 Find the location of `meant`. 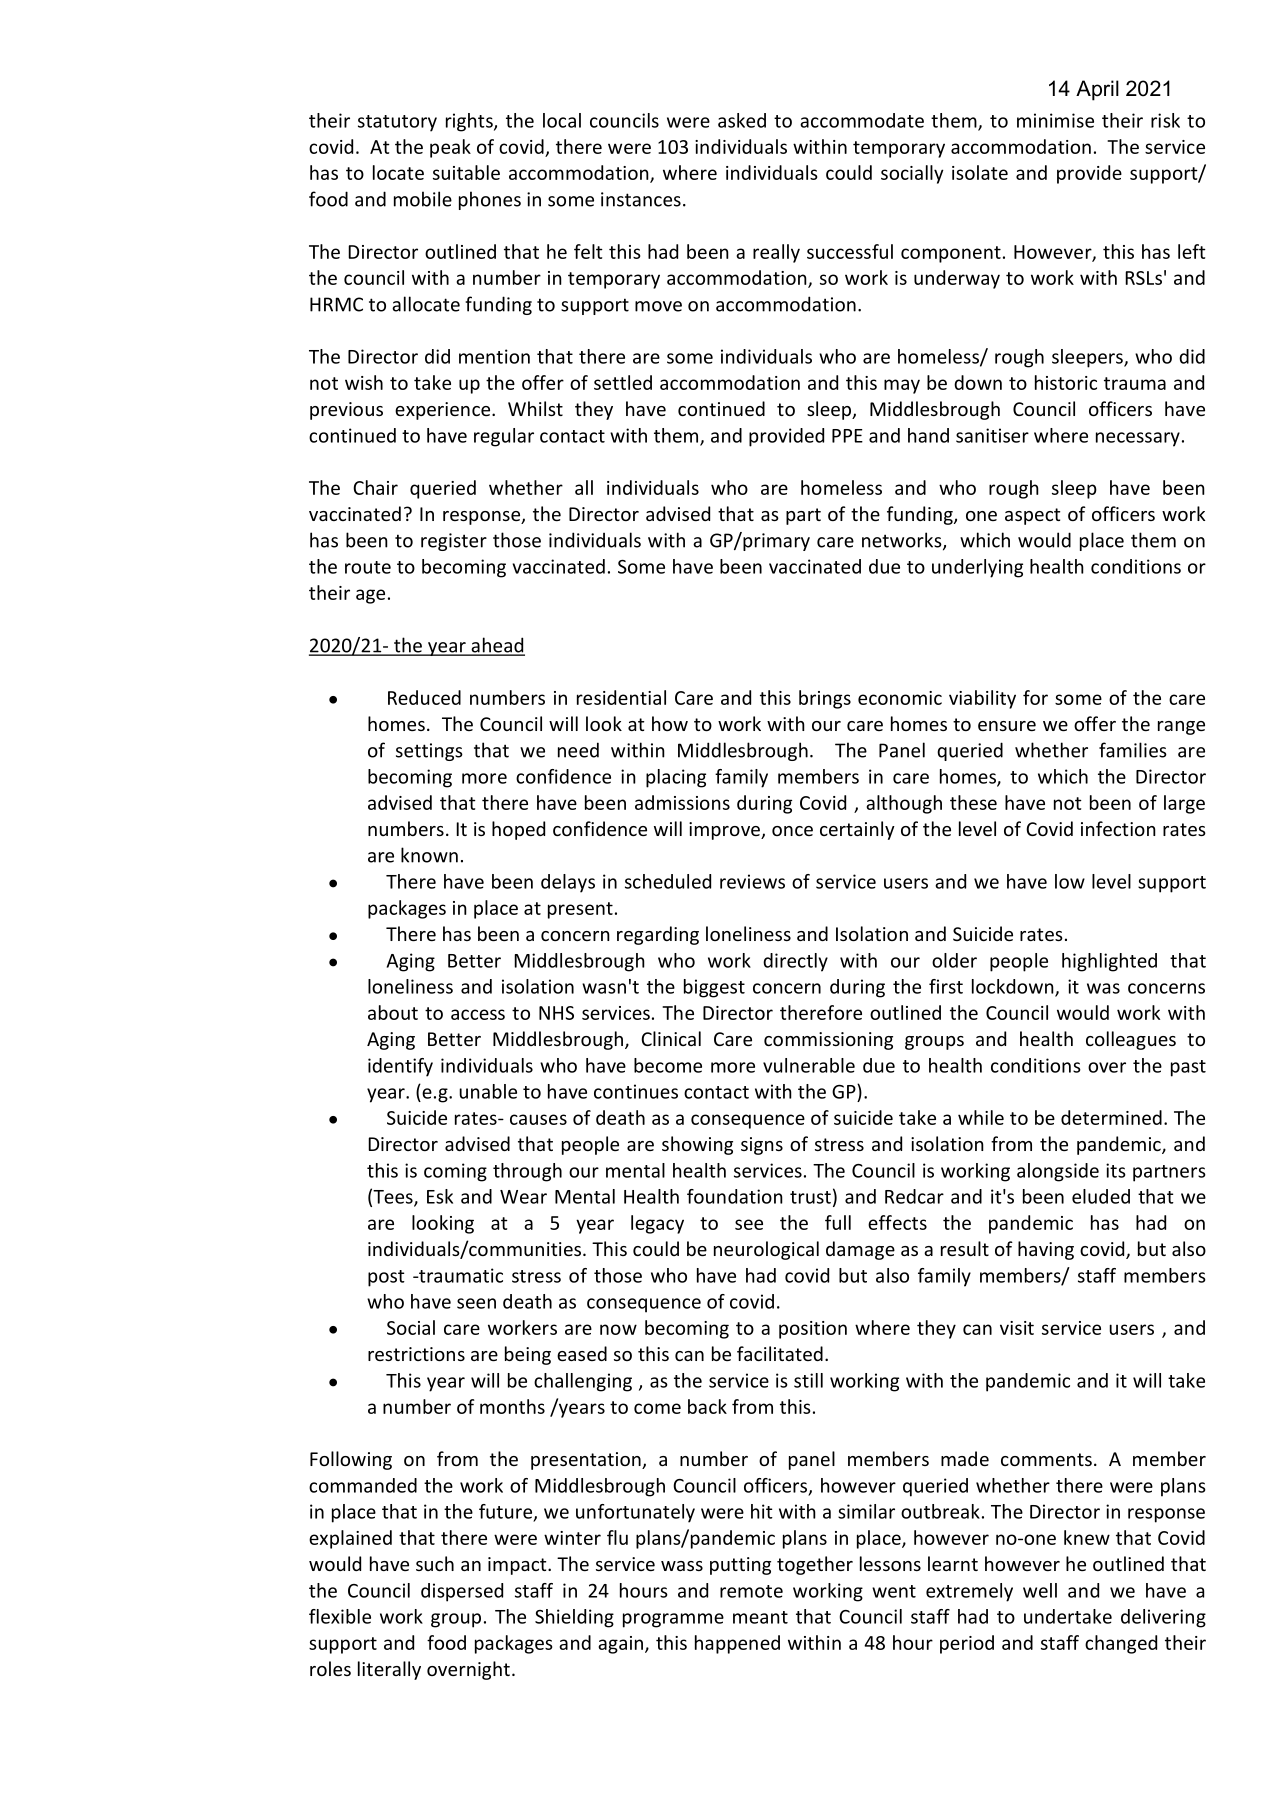

meant is located at coordinates (760, 1617).
